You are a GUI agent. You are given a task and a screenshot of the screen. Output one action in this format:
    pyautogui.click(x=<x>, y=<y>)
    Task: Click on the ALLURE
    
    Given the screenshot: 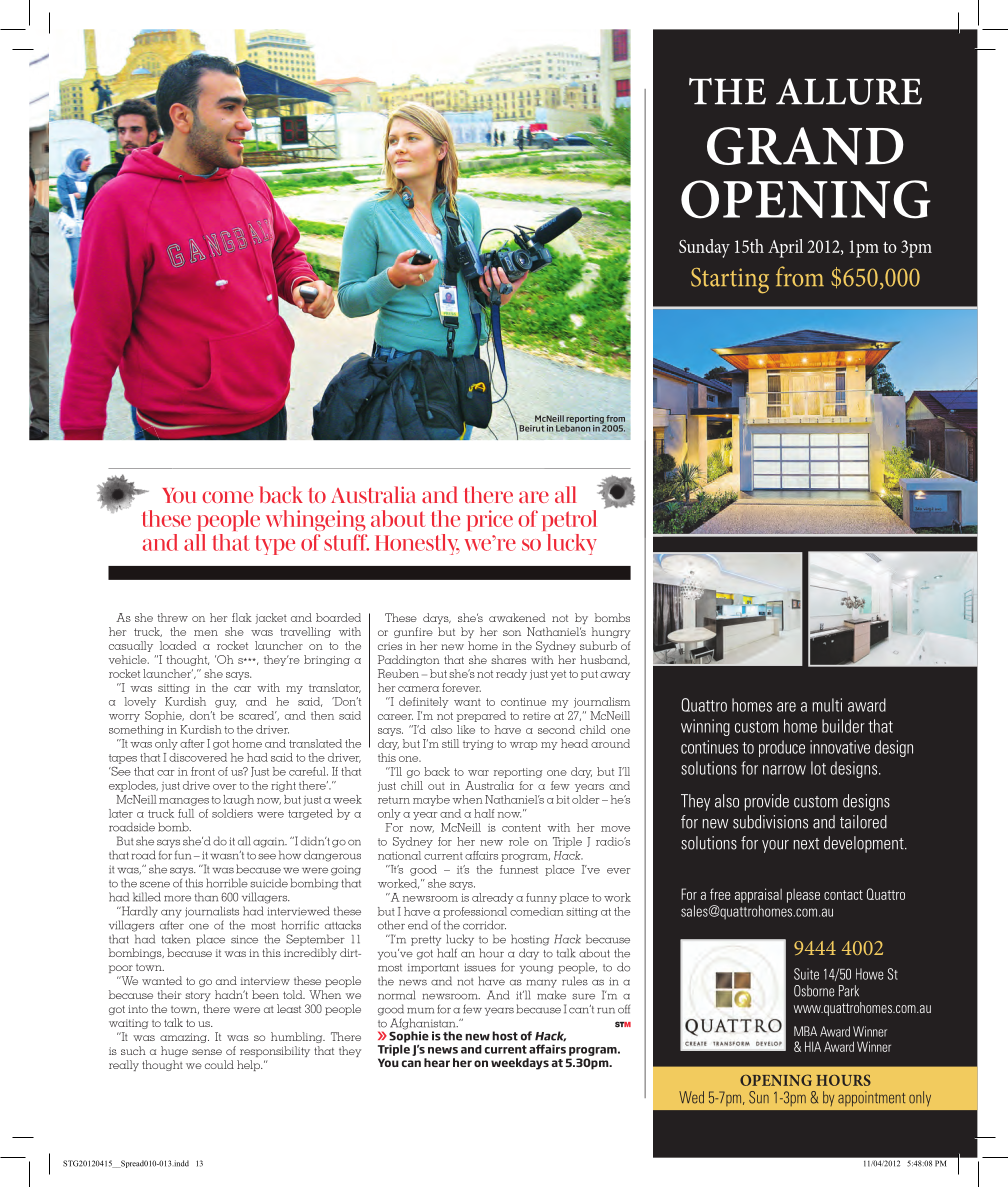 What is the action you would take?
    pyautogui.click(x=849, y=91)
